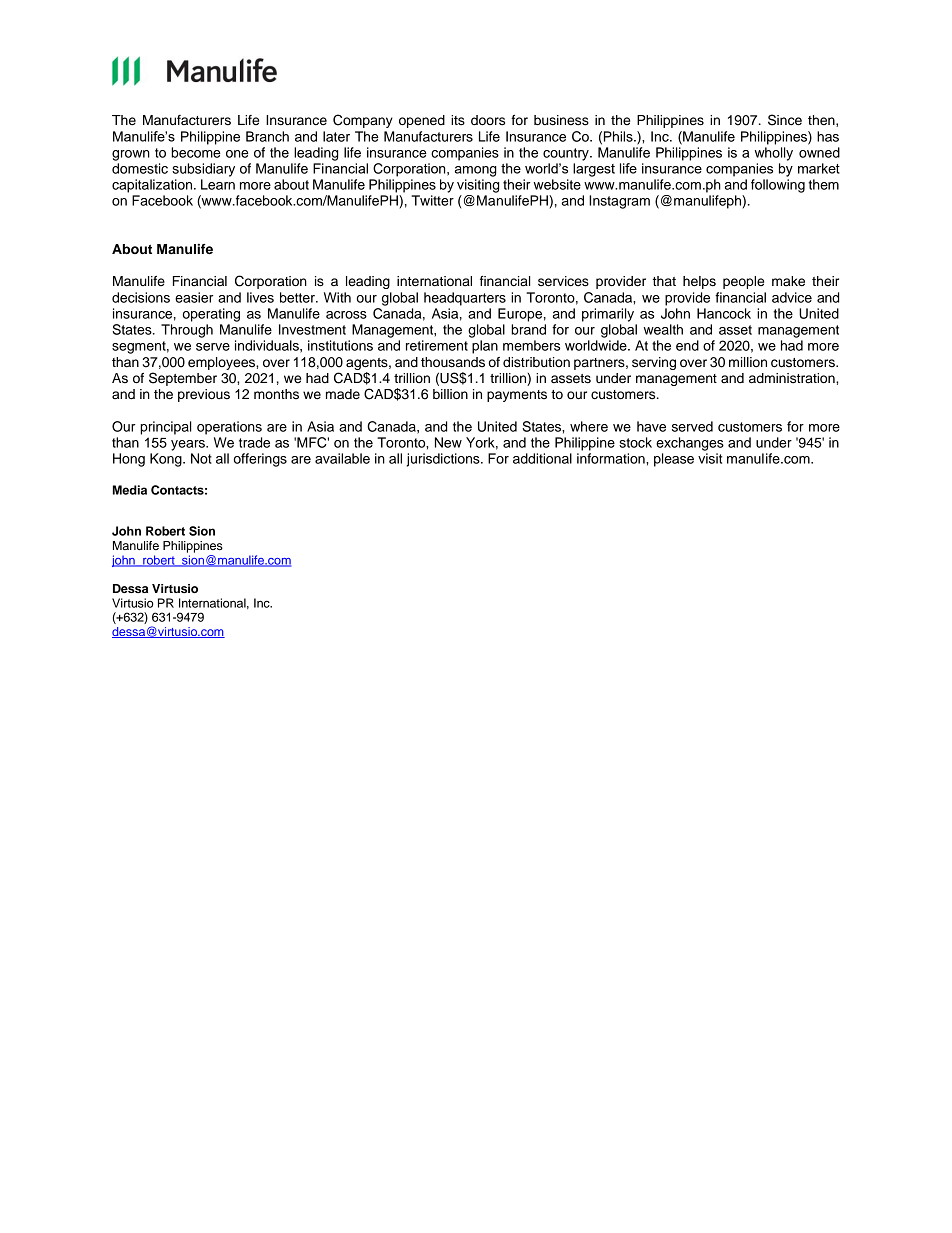  What do you see at coordinates (194, 297) in the document?
I see `easier` at bounding box center [194, 297].
